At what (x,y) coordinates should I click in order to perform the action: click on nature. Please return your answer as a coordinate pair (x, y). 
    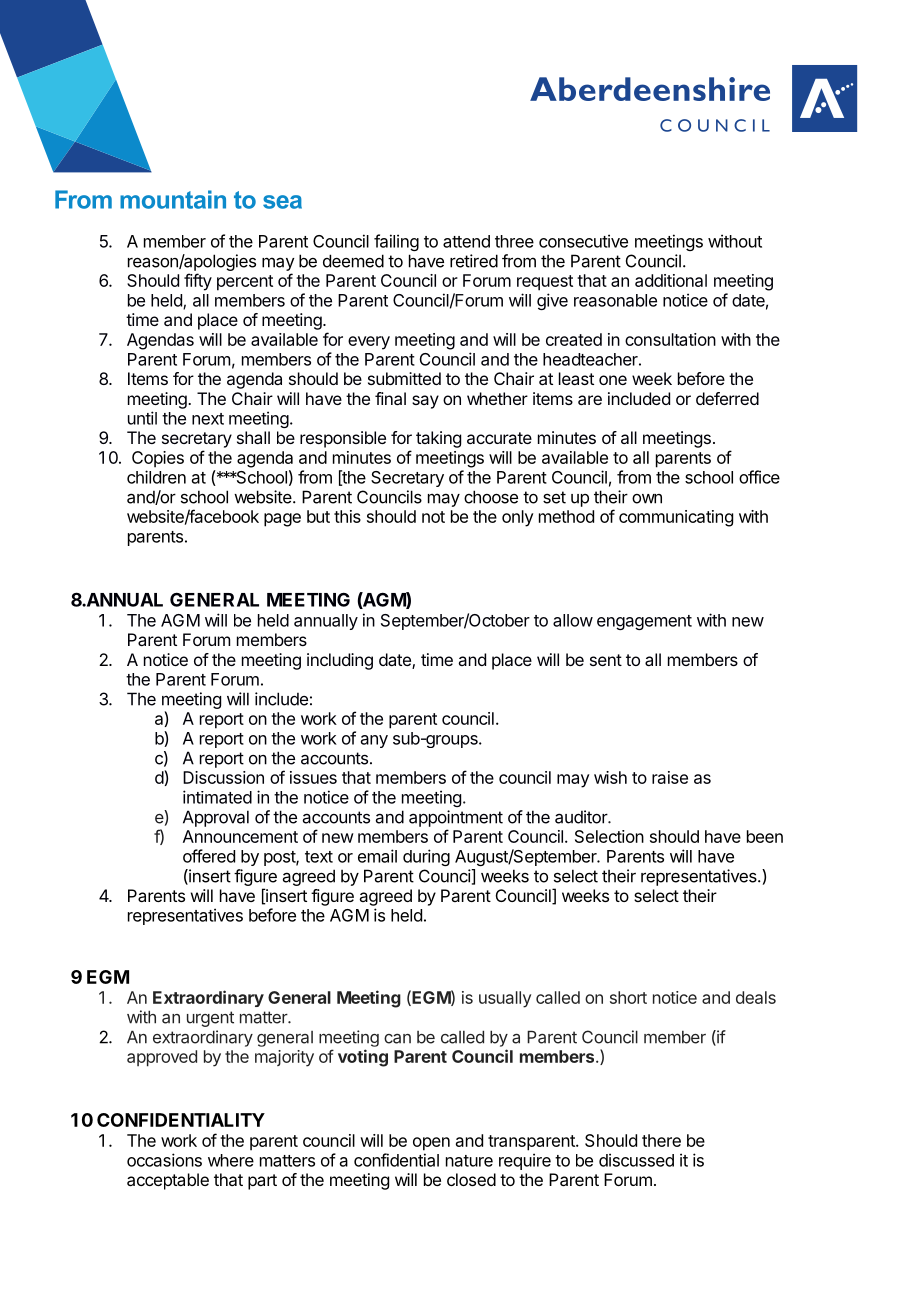
    Looking at the image, I should click on (469, 1161).
